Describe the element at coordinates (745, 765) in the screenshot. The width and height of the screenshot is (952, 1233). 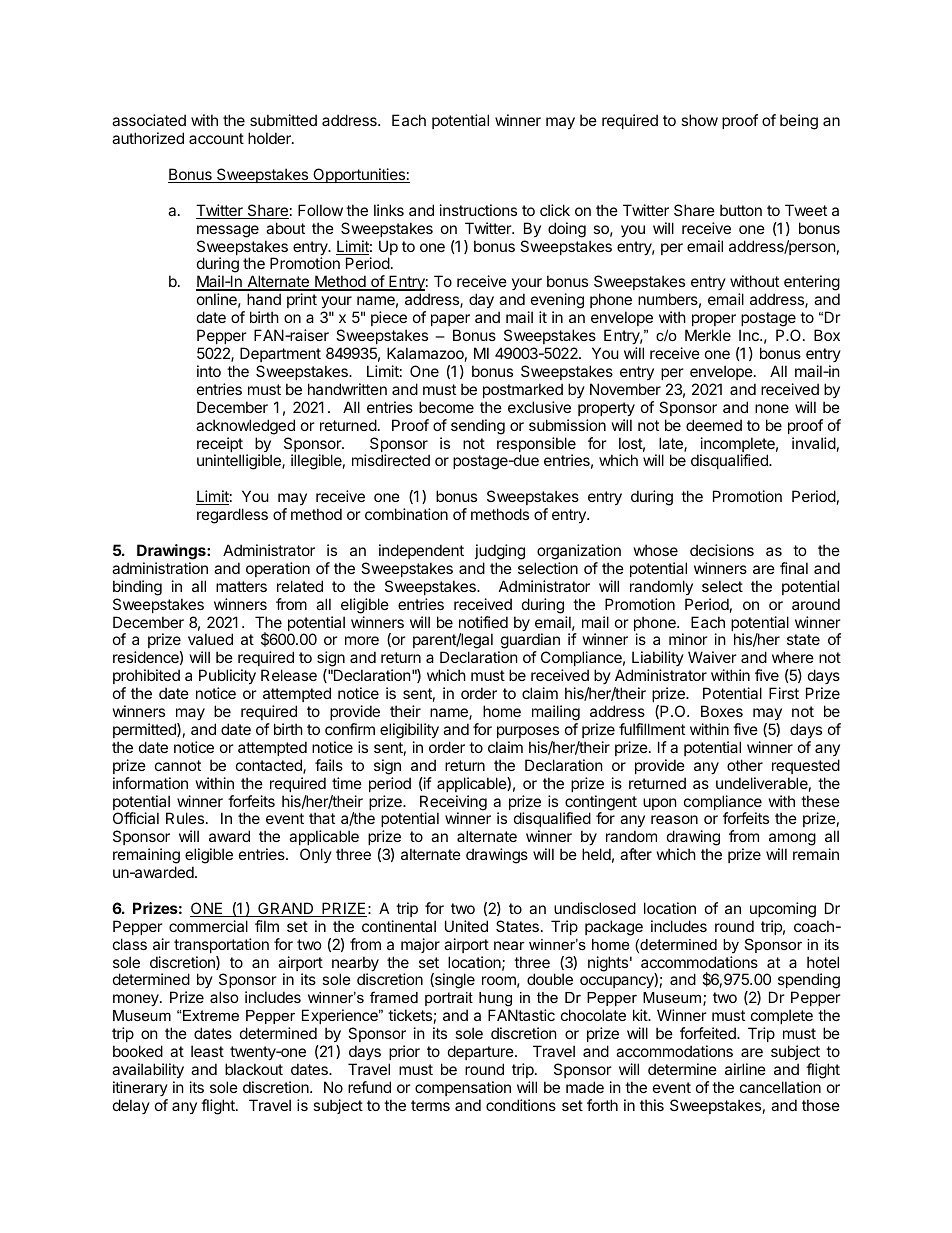
I see `other` at that location.
